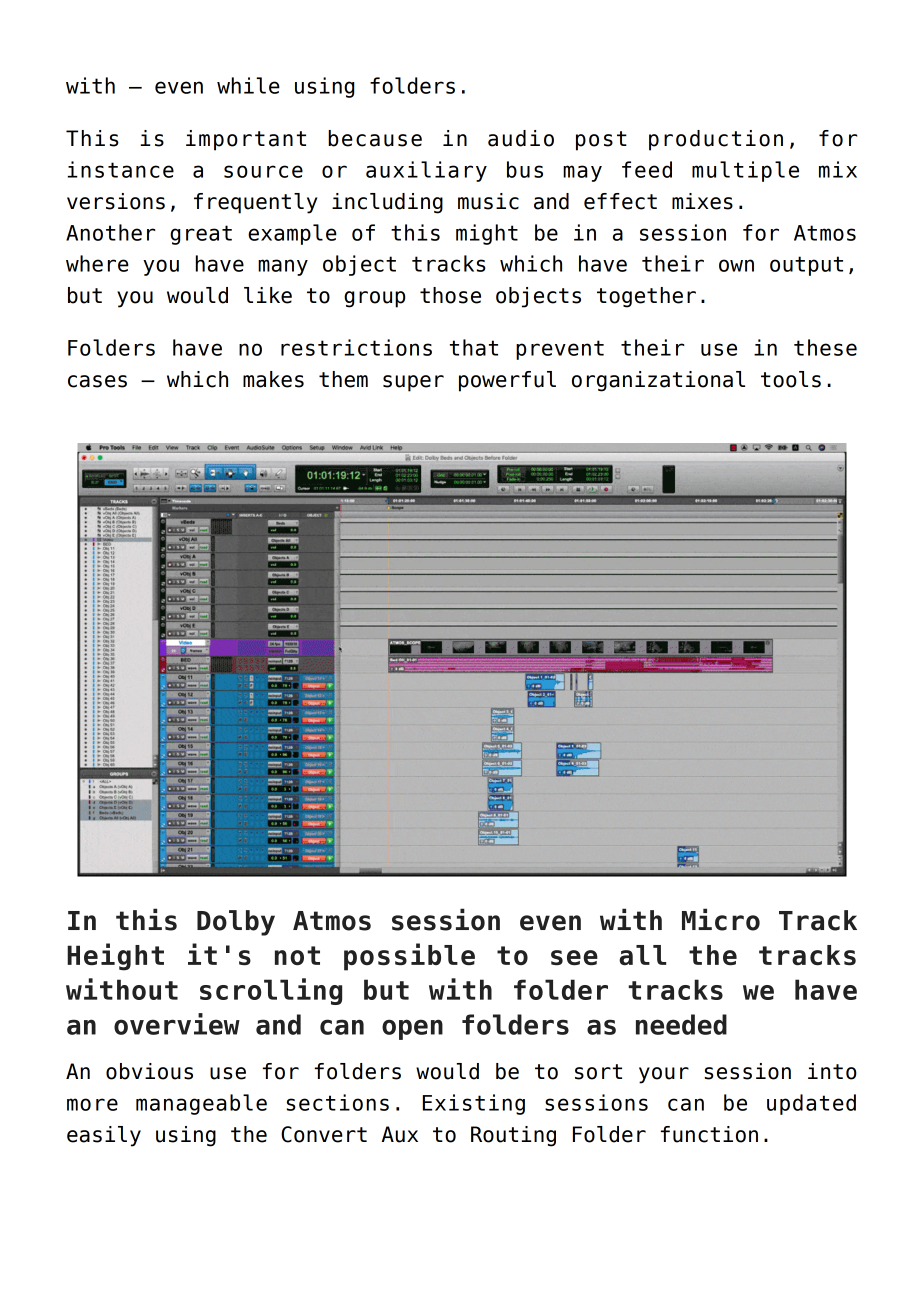 The width and height of the image is (924, 1308). Describe the element at coordinates (413, 383) in the image. I see `super` at that location.
